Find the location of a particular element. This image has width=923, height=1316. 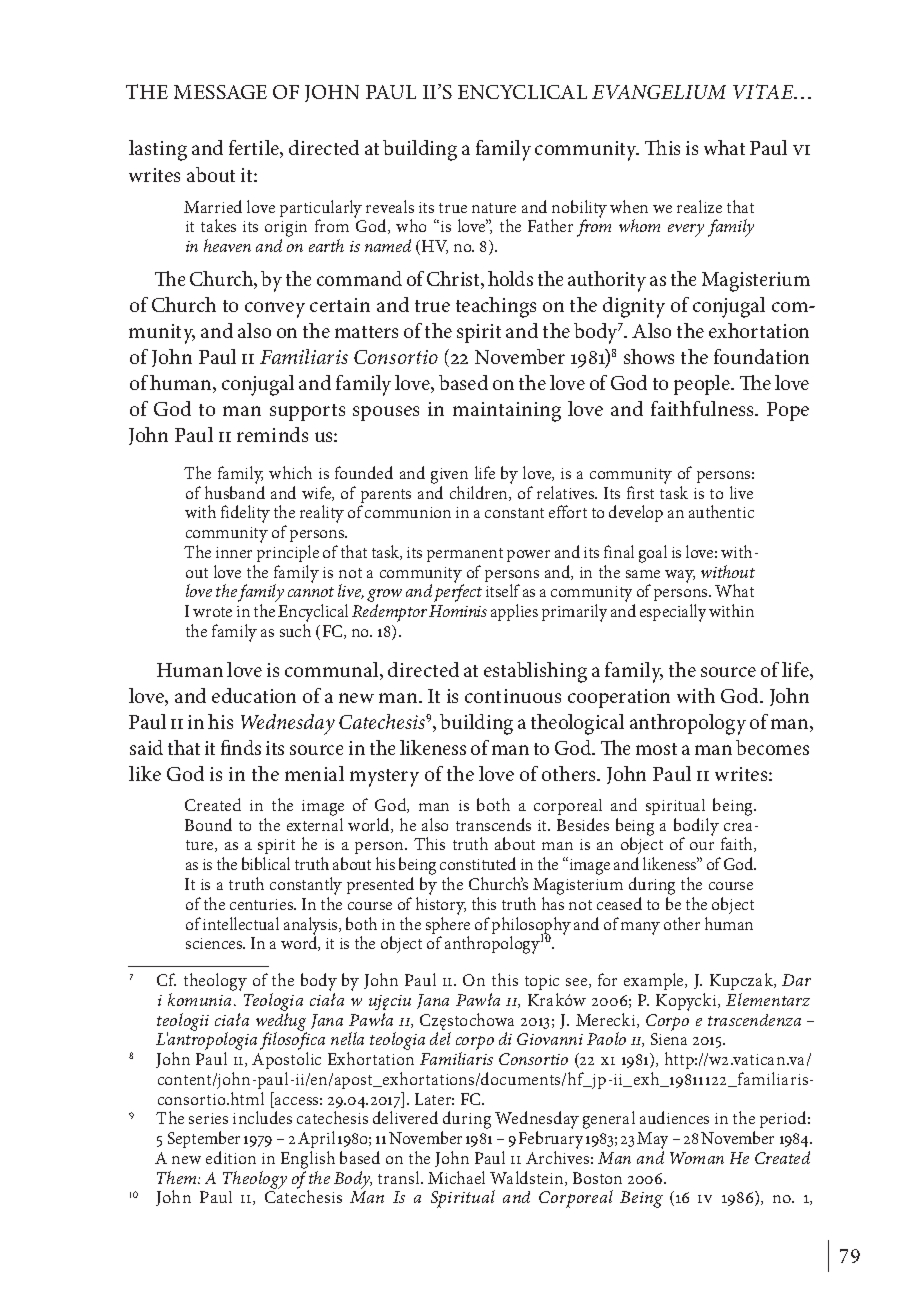

especially is located at coordinates (673, 613).
